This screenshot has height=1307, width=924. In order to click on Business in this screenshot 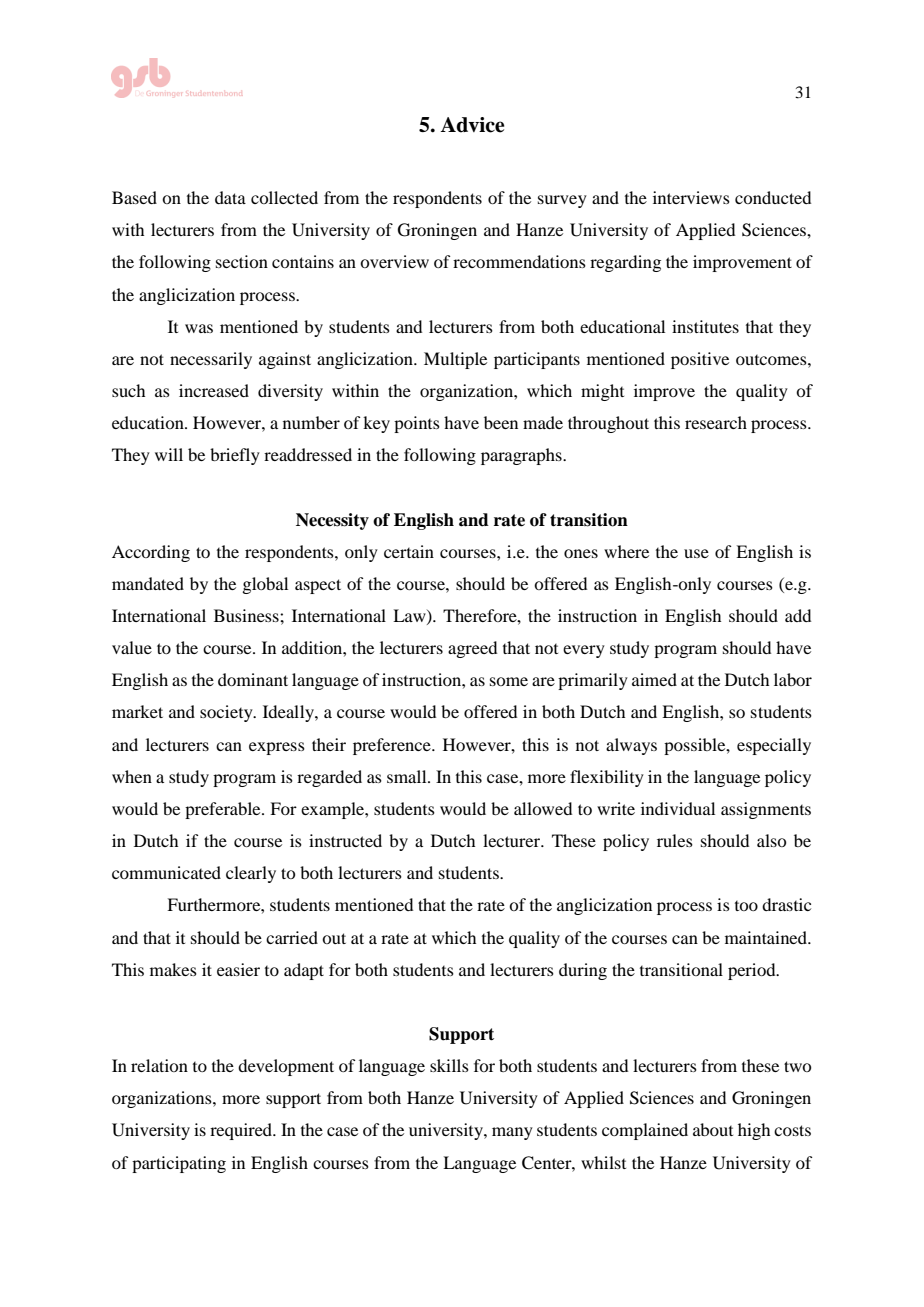, I will do `click(247, 615)`.
